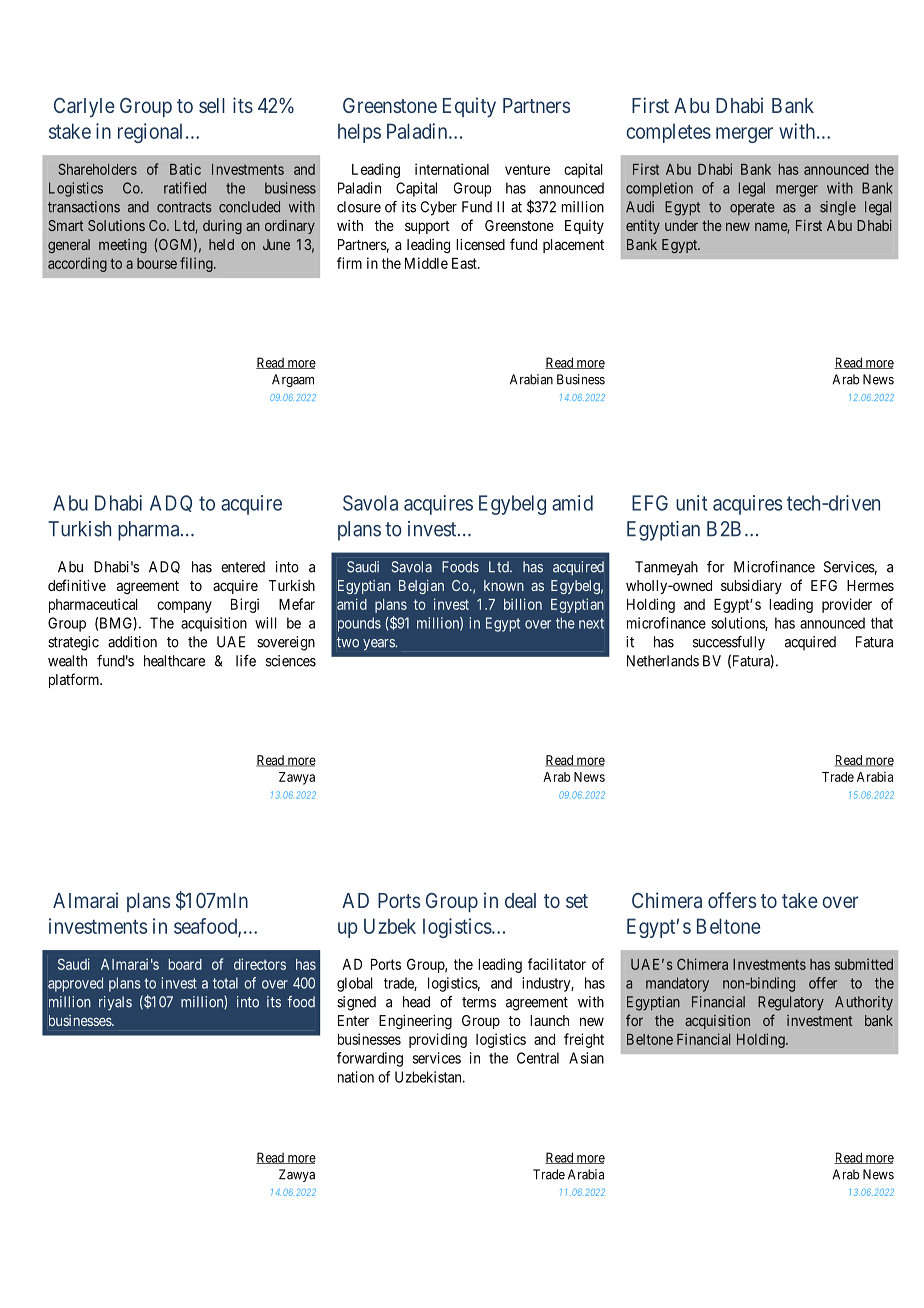  Describe the element at coordinates (751, 587) in the document. I see `subsidiary` at that location.
